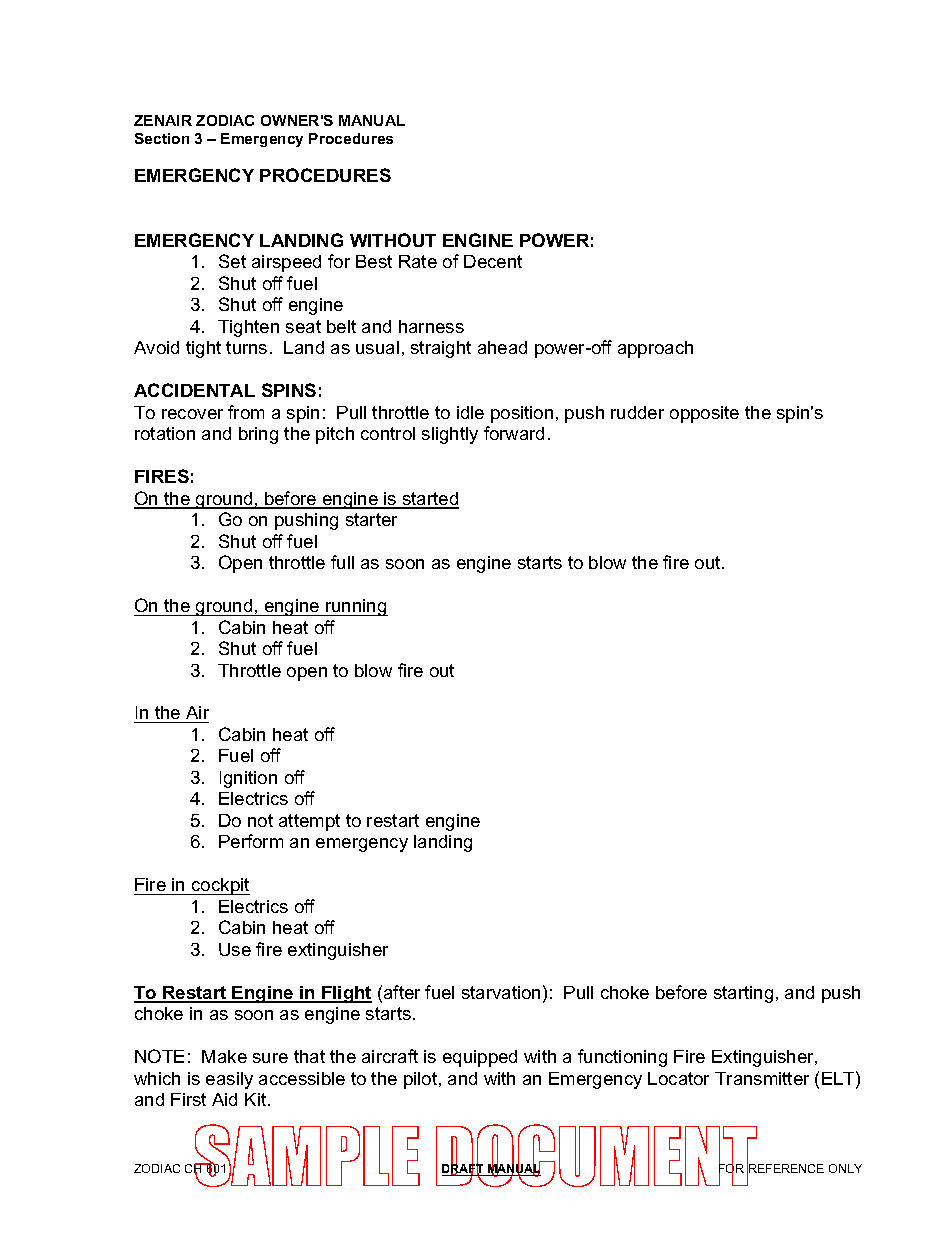  Describe the element at coordinates (162, 138) in the image. I see `Section` at that location.
